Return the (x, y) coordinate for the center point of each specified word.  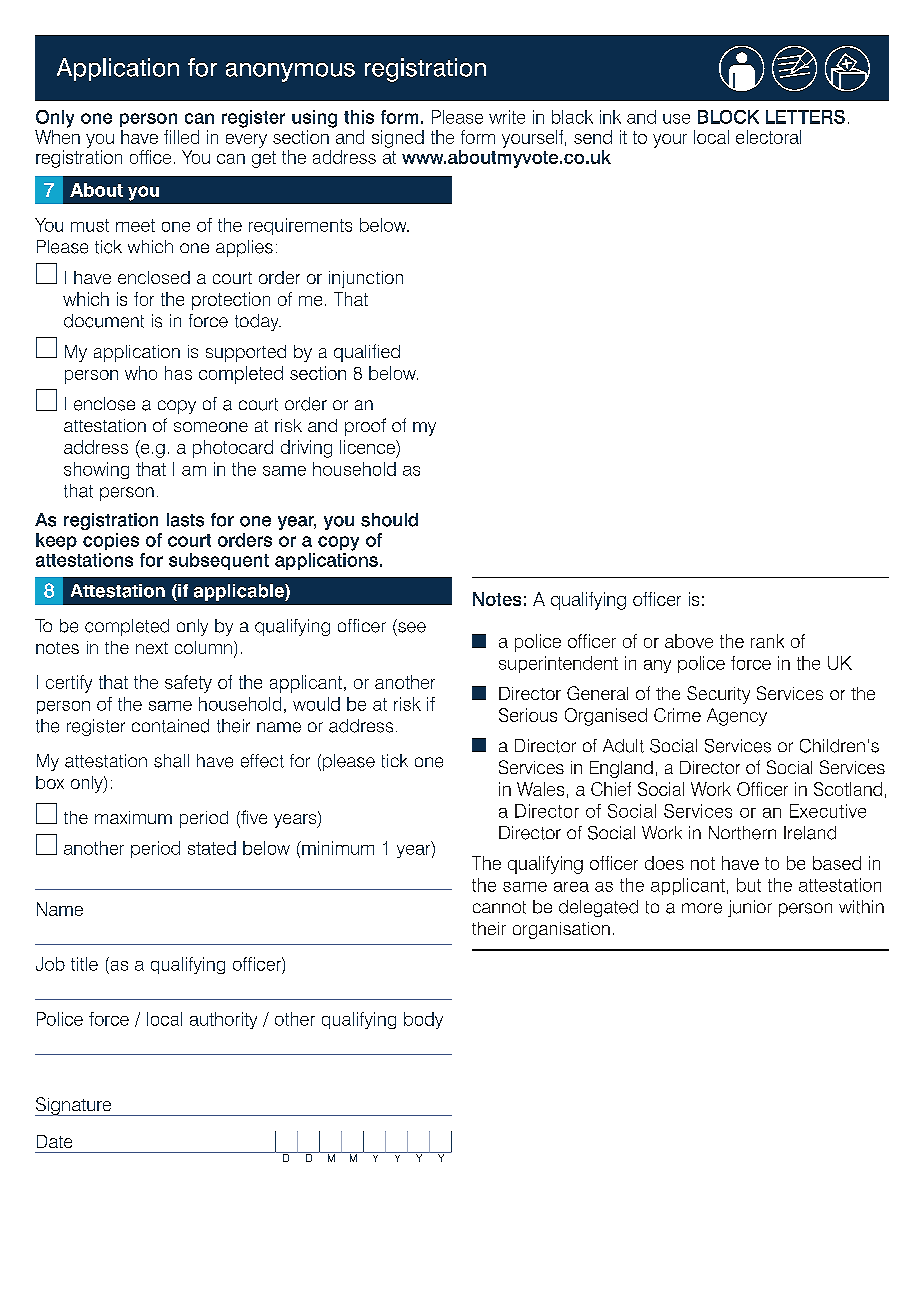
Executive (828, 811)
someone (211, 427)
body (423, 1020)
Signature (74, 1106)
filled (181, 137)
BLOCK (728, 117)
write (507, 117)
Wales (540, 789)
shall (171, 761)
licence (368, 447)
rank (767, 641)
